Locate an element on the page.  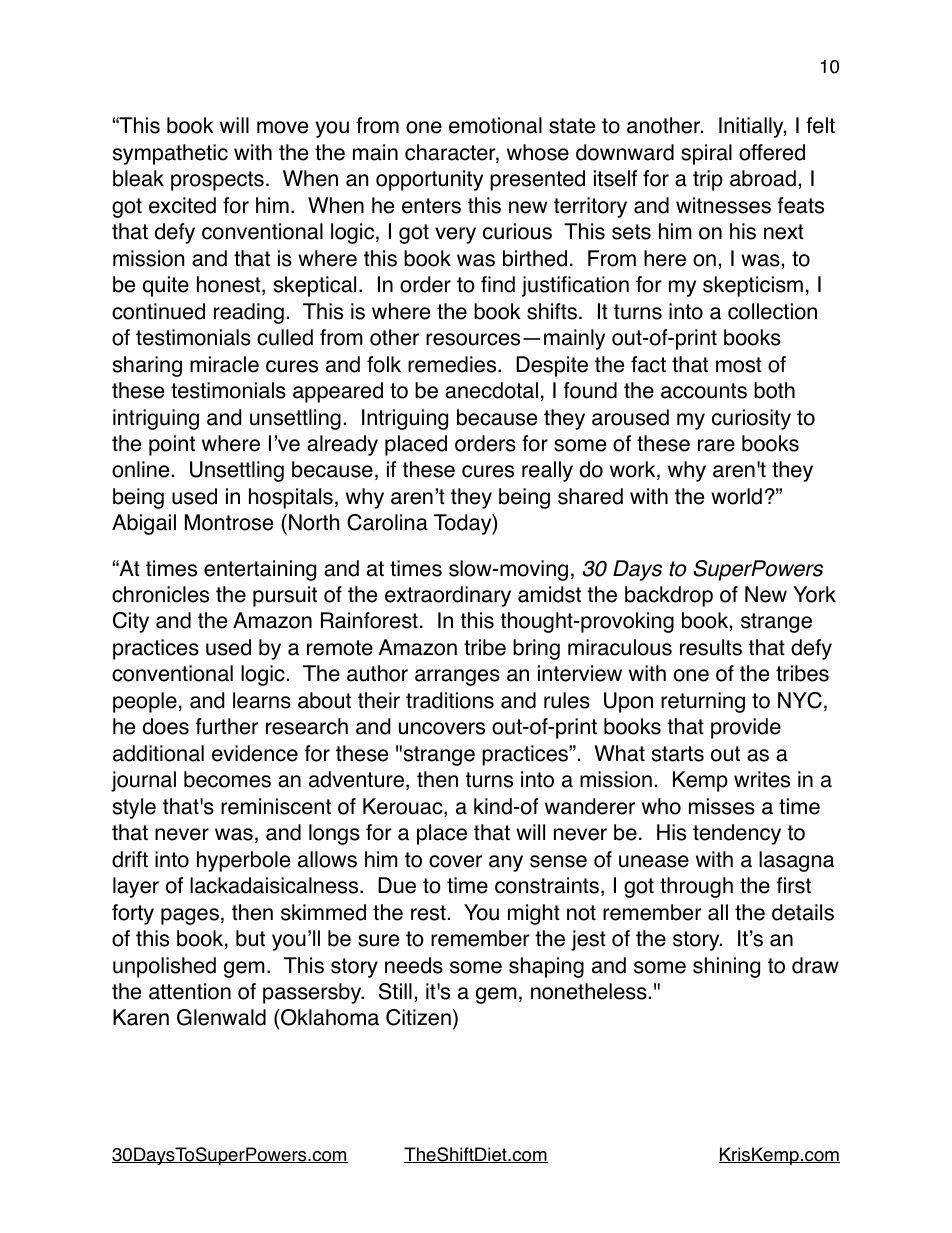
further is located at coordinates (226, 726).
